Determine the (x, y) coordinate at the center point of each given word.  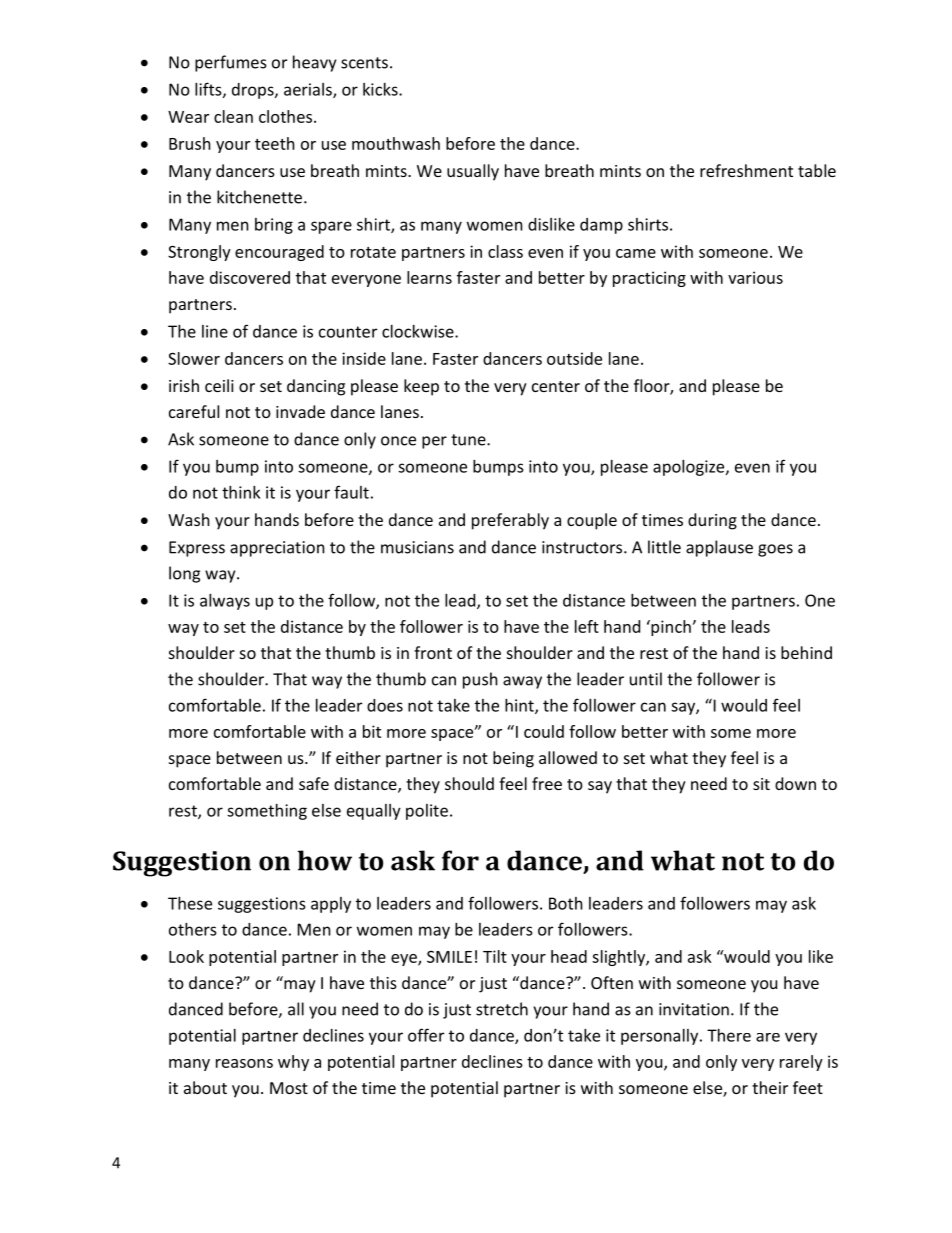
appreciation (277, 549)
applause (719, 548)
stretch (502, 1009)
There (729, 1035)
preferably (510, 521)
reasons (244, 1063)
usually (473, 172)
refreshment (746, 170)
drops (254, 91)
